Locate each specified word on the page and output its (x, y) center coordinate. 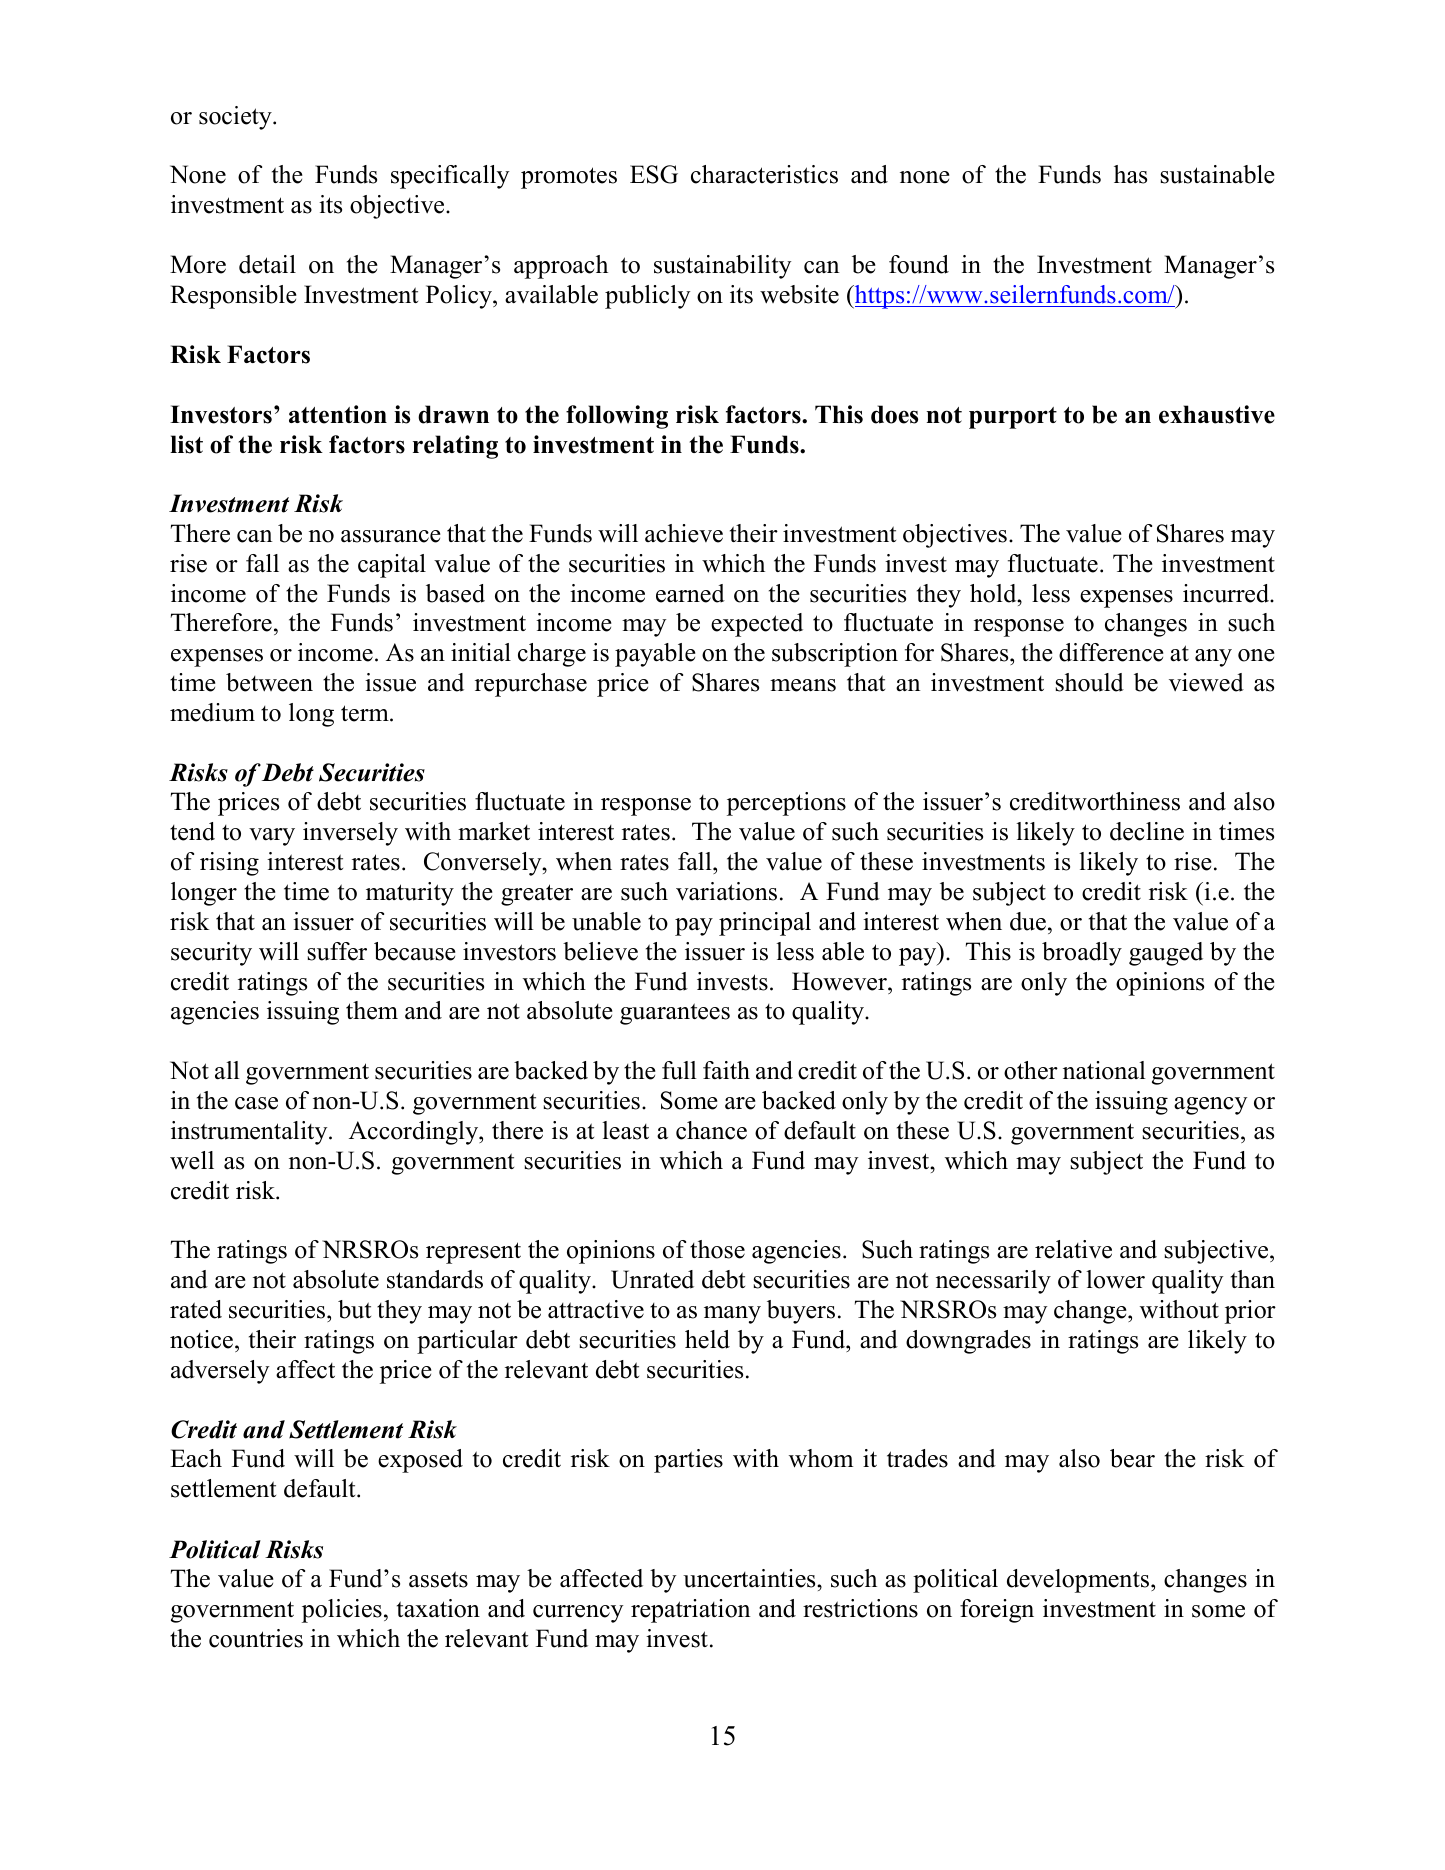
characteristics (764, 174)
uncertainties (750, 1578)
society (236, 118)
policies (342, 1611)
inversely (350, 834)
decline (1147, 831)
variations (726, 891)
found (919, 264)
